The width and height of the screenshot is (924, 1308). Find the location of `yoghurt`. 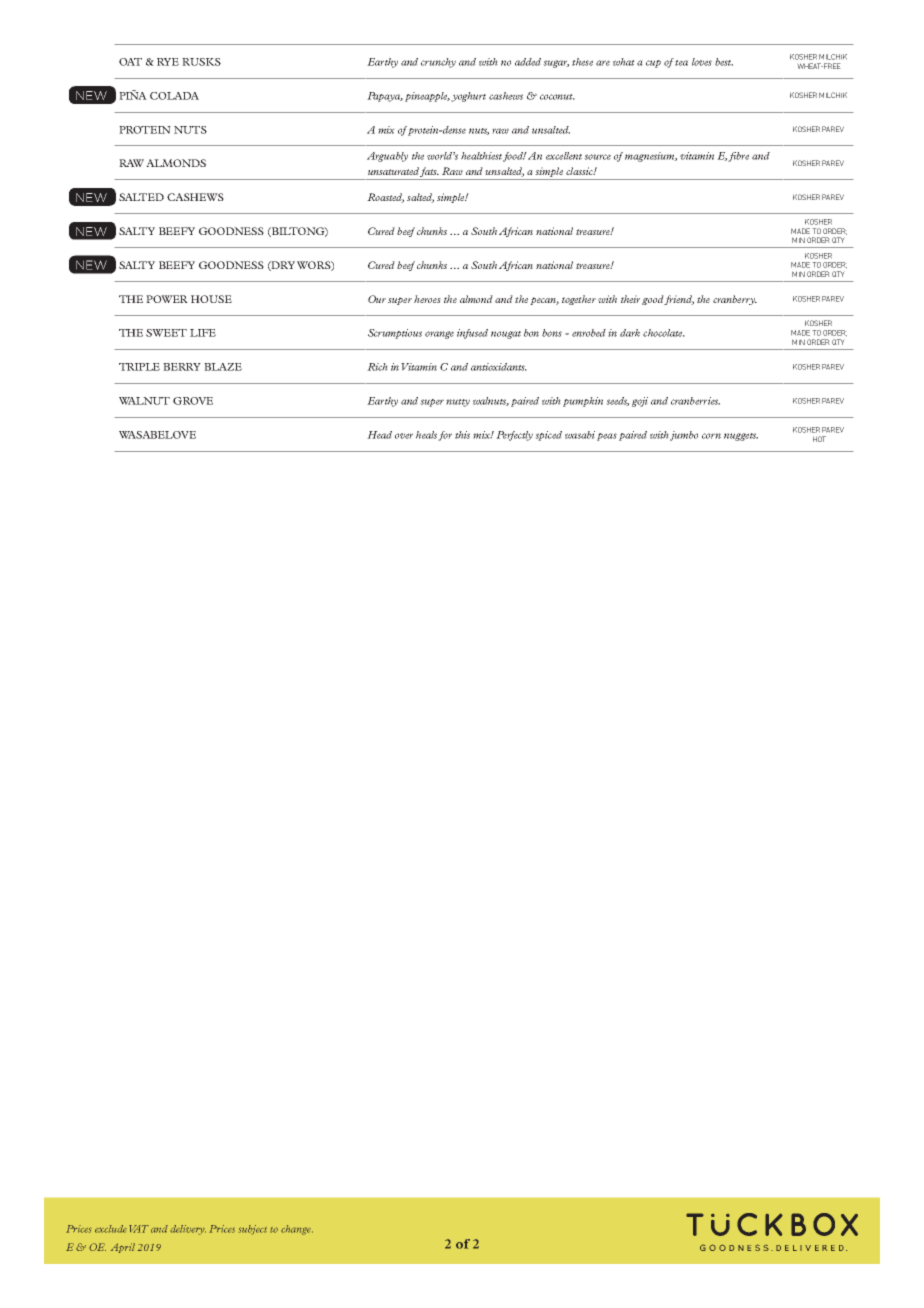

yoghurt is located at coordinates (468, 97).
